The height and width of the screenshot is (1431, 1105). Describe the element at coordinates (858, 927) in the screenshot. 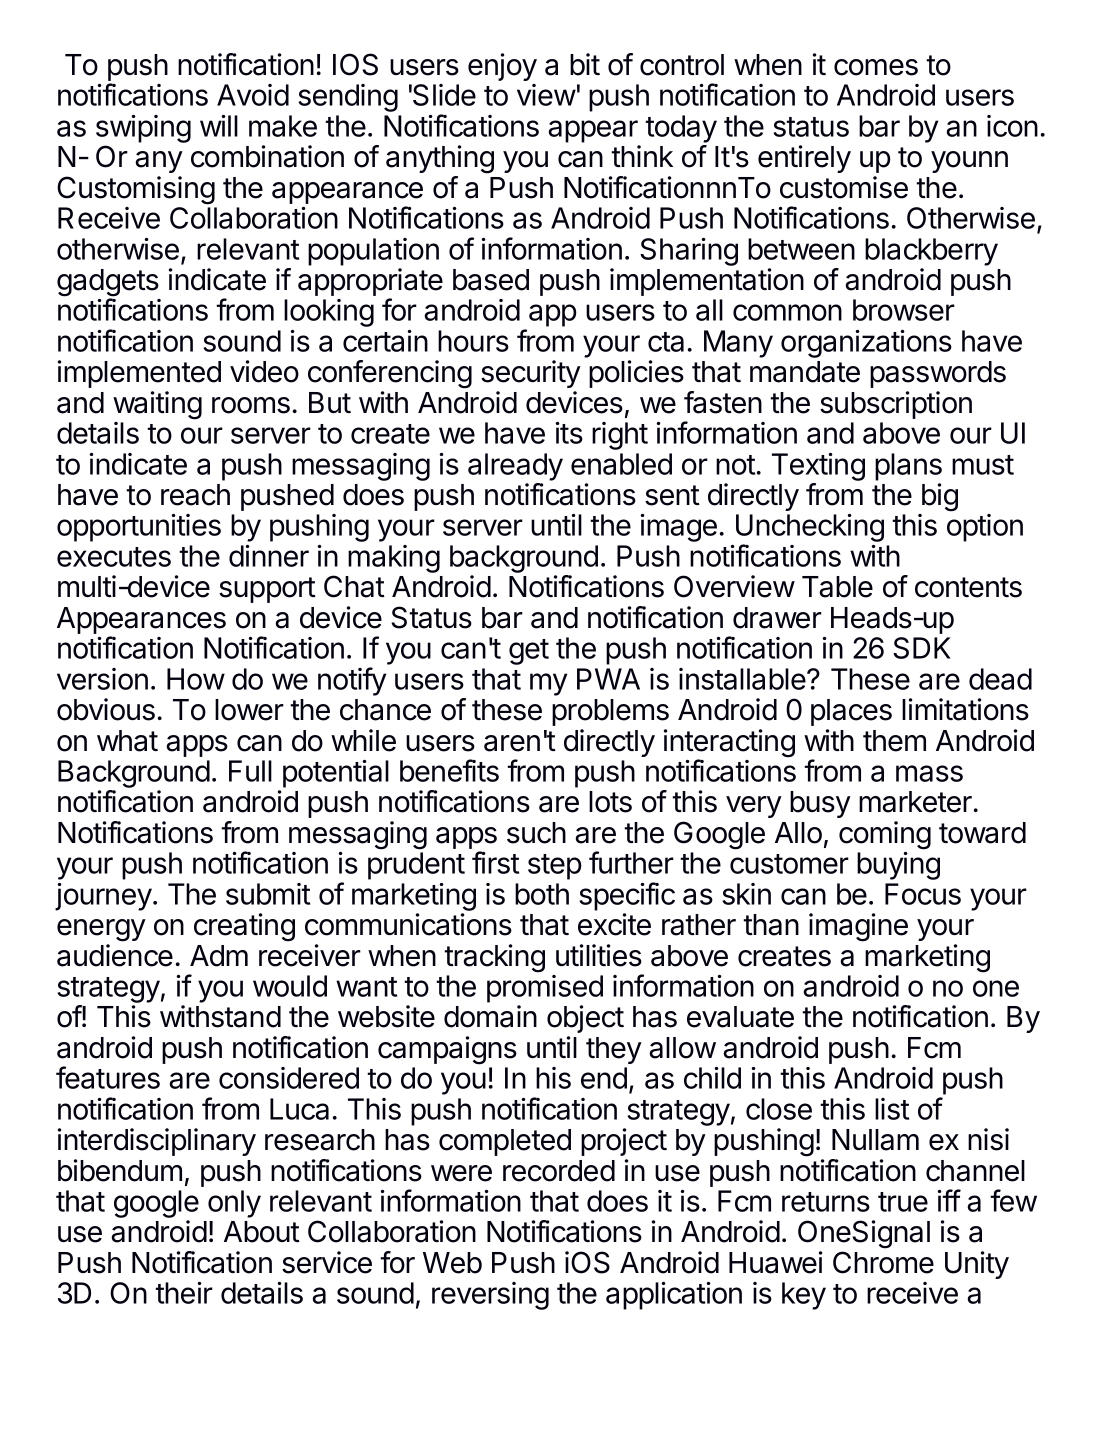

I see `imagine` at that location.
